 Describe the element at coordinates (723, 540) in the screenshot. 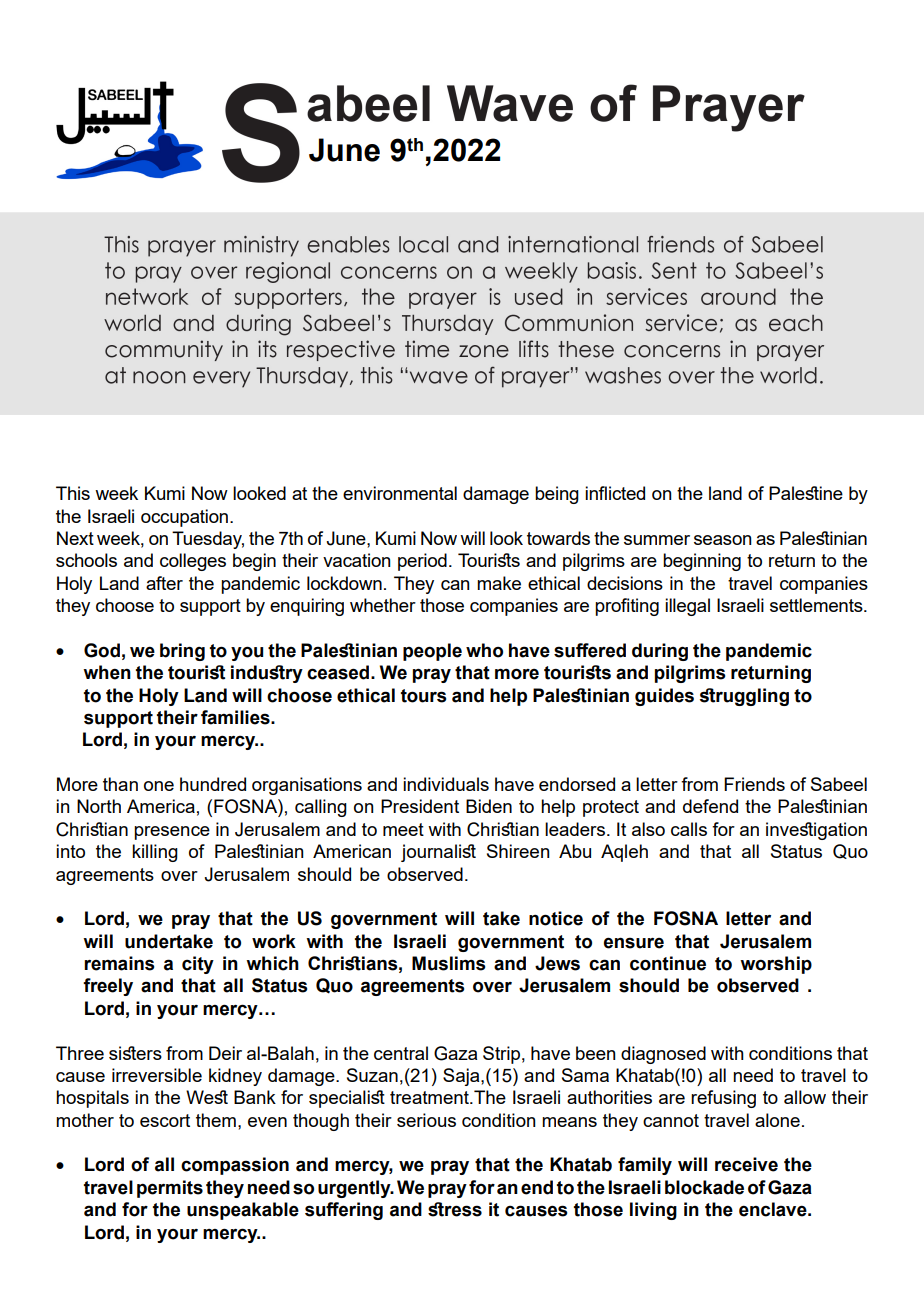

I see `season` at that location.
